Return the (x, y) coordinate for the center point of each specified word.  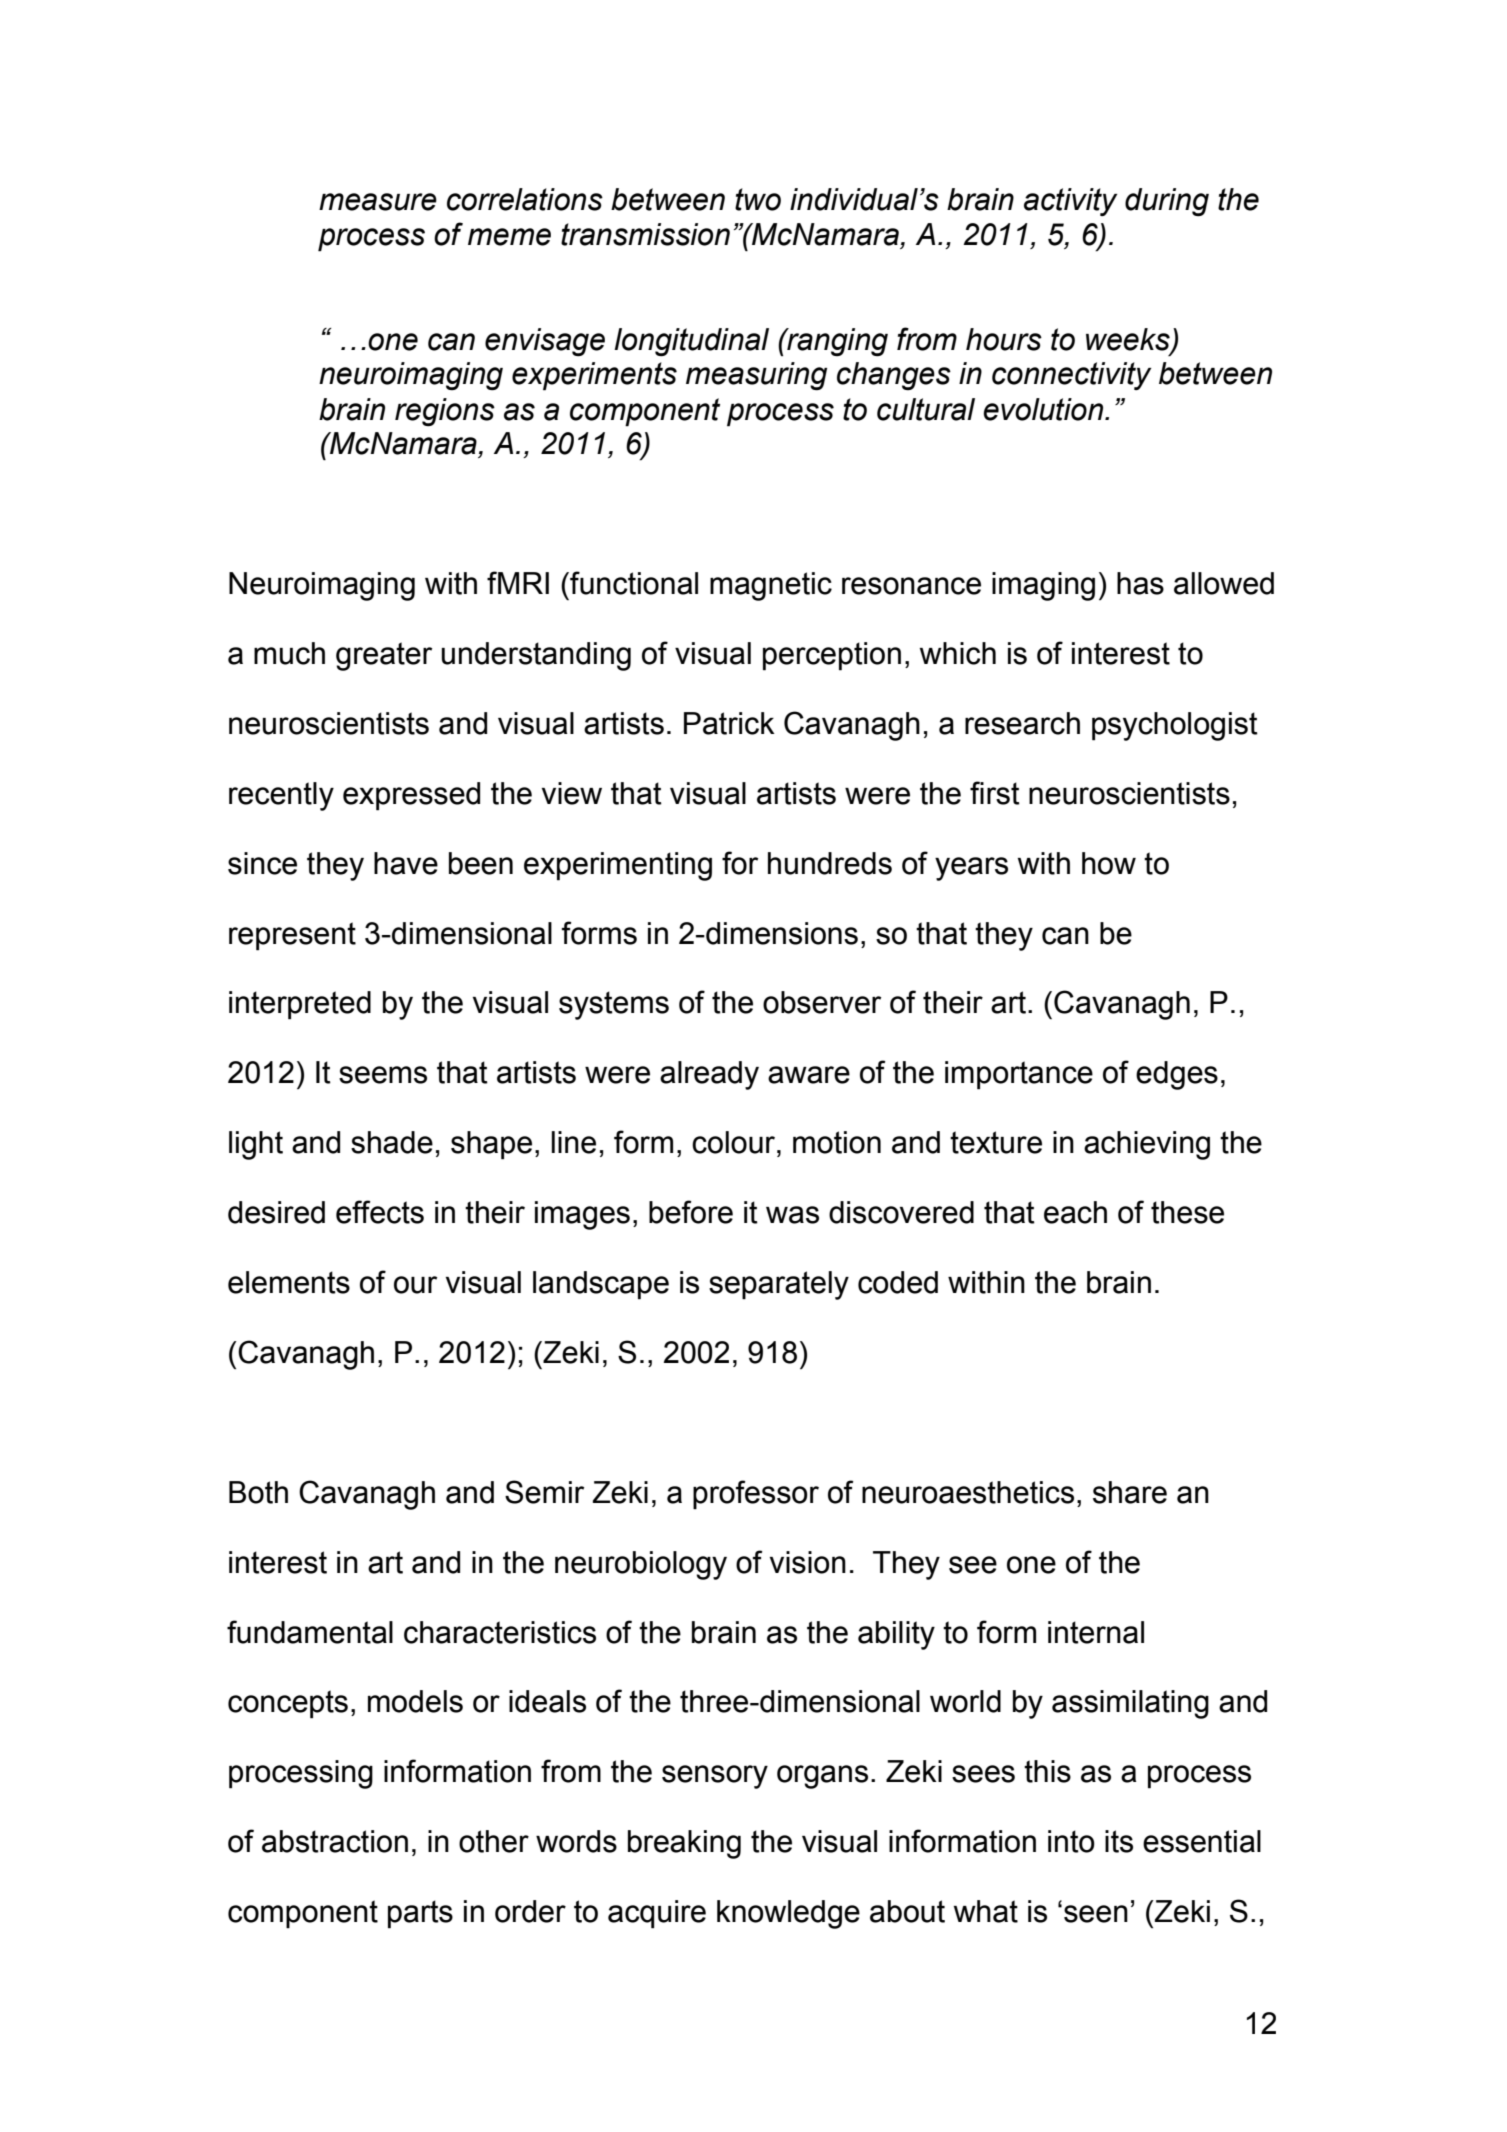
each (1075, 1212)
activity (1070, 202)
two (758, 199)
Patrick (729, 723)
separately (779, 1285)
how (1109, 863)
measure (378, 202)
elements (289, 1282)
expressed (411, 796)
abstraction (335, 1841)
